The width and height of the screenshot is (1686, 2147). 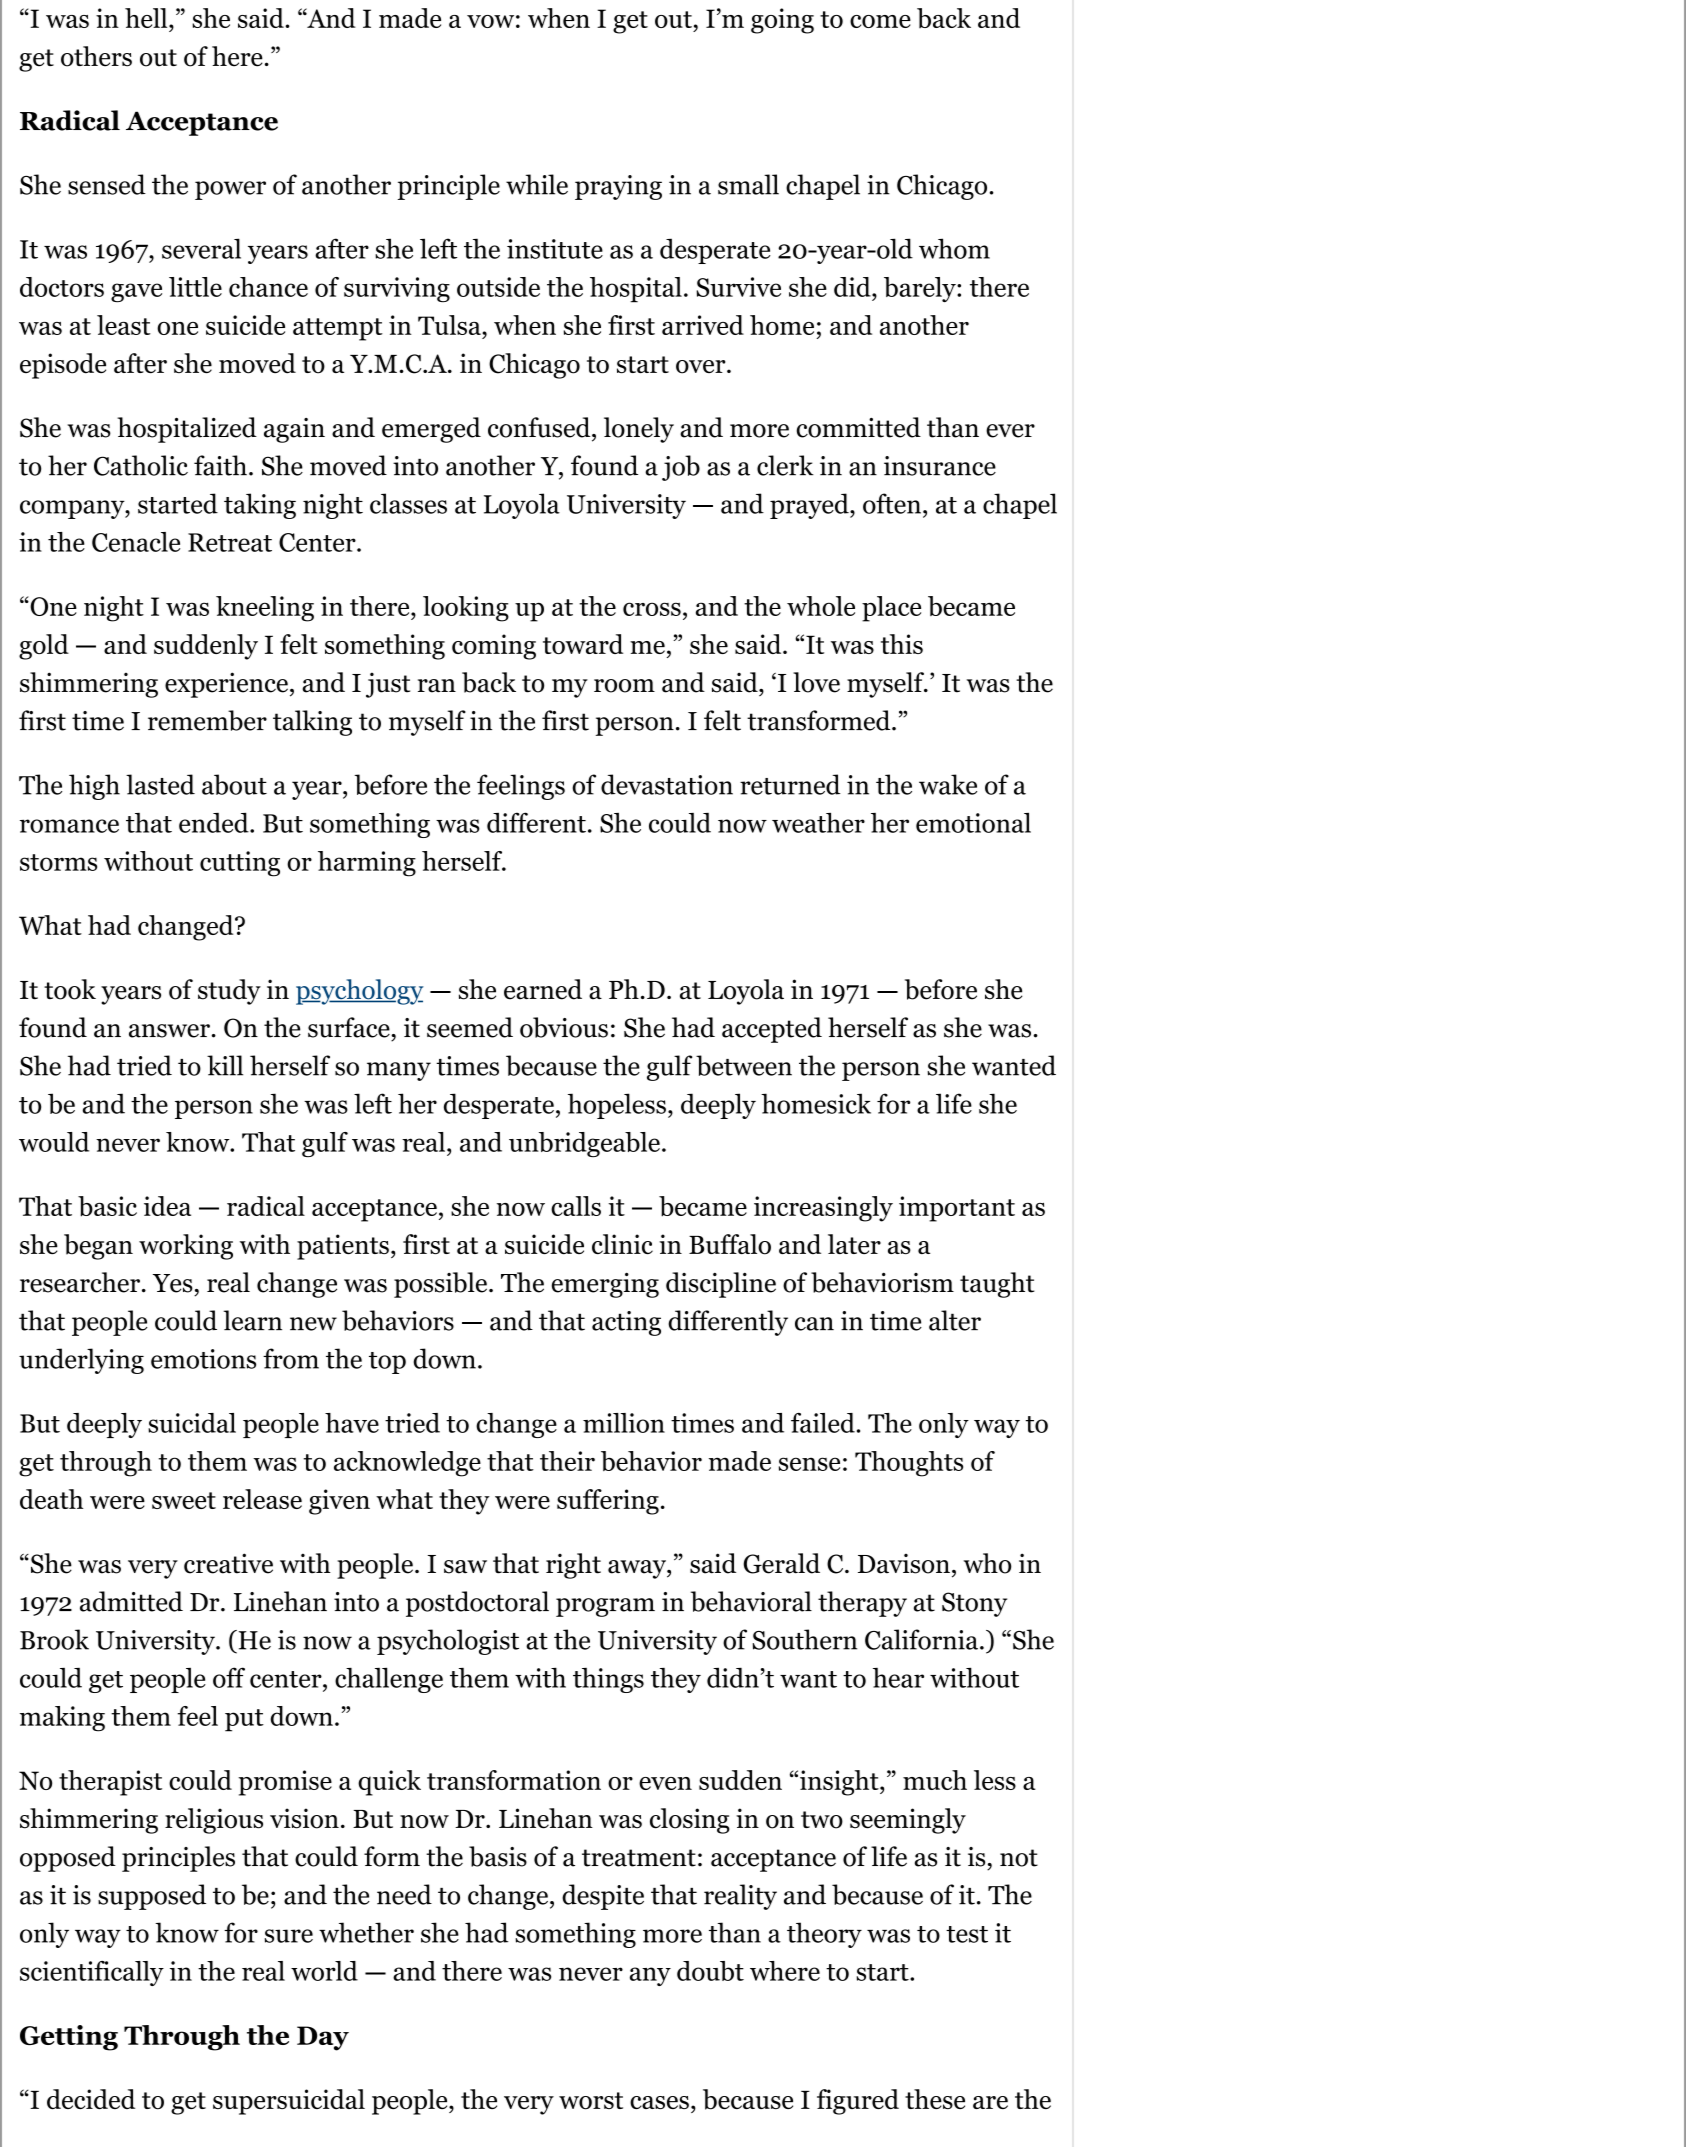 What do you see at coordinates (880, 21) in the screenshot?
I see `come` at bounding box center [880, 21].
